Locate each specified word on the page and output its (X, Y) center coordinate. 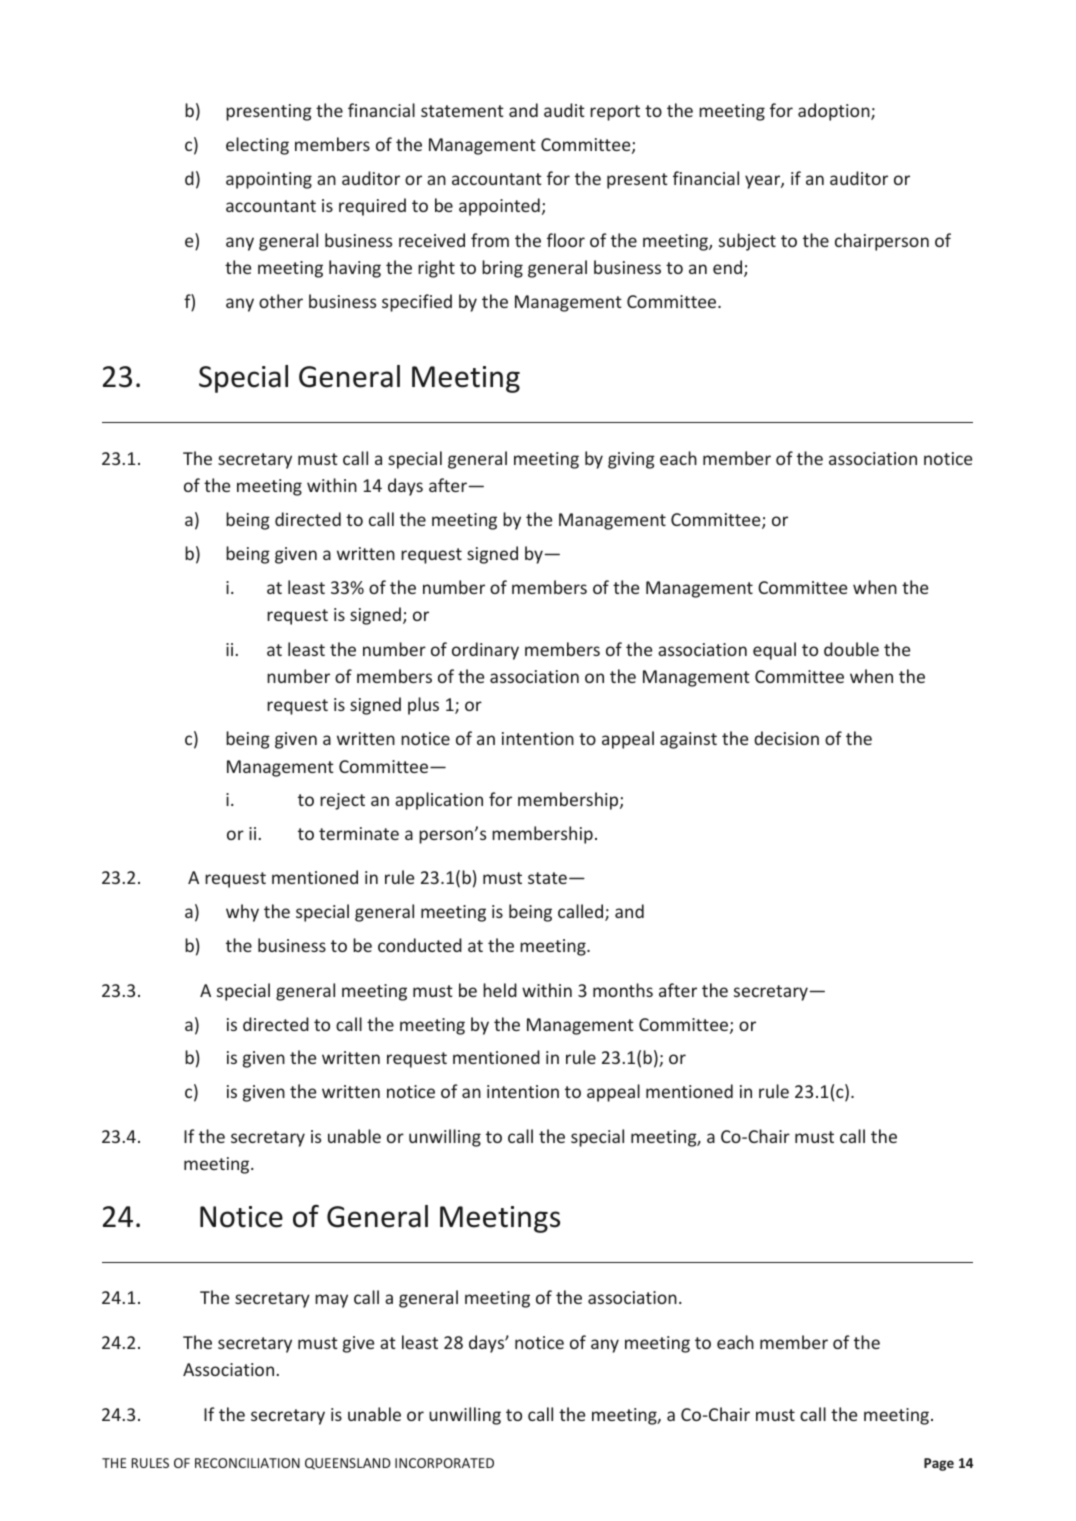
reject (342, 801)
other (281, 301)
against (688, 740)
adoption (835, 112)
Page (939, 1464)
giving (631, 460)
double (851, 649)
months (623, 990)
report (615, 113)
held (500, 990)
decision (786, 738)
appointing (269, 180)
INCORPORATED (444, 1463)
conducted (420, 945)
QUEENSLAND (348, 1464)
